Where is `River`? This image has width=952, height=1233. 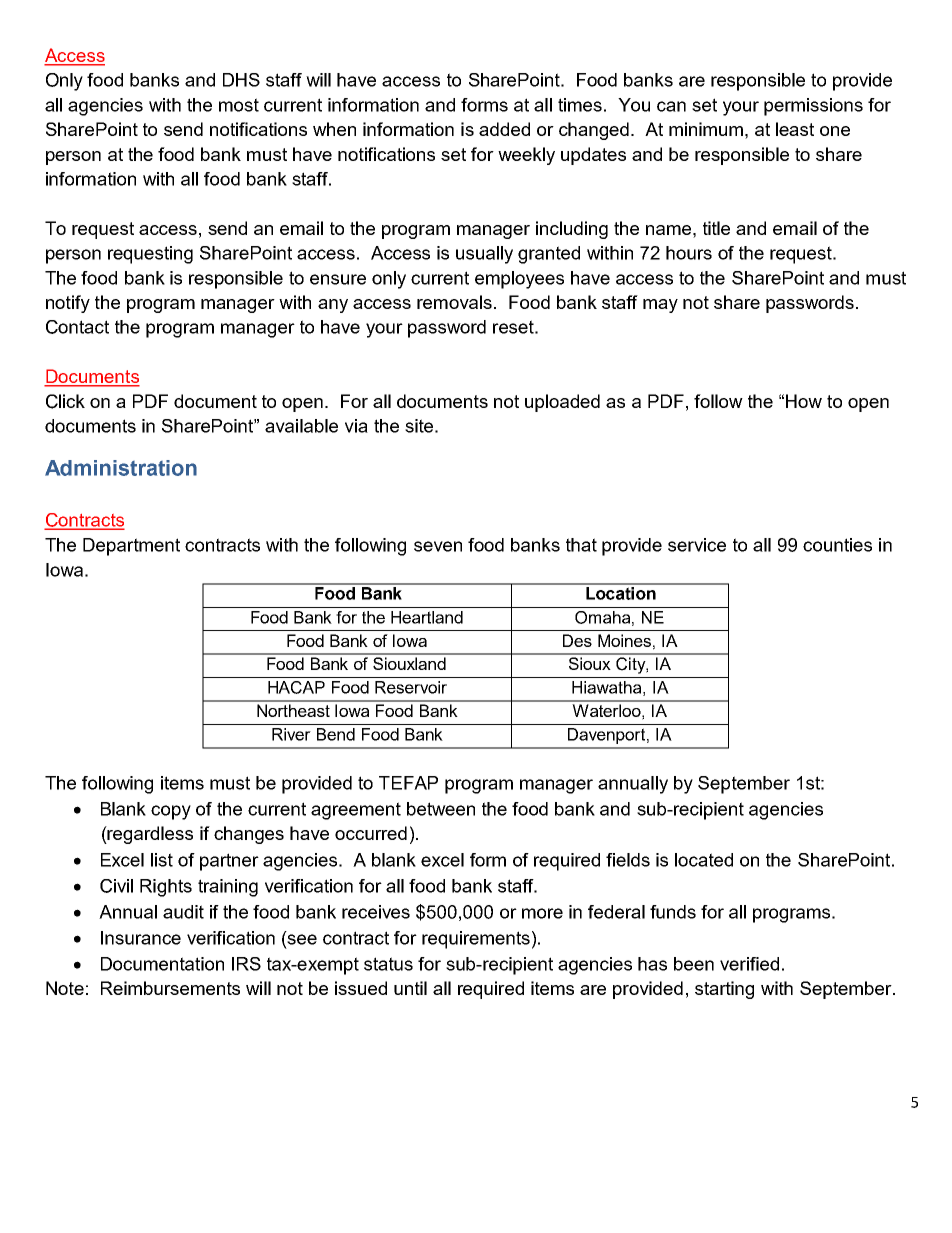
River is located at coordinates (291, 734).
